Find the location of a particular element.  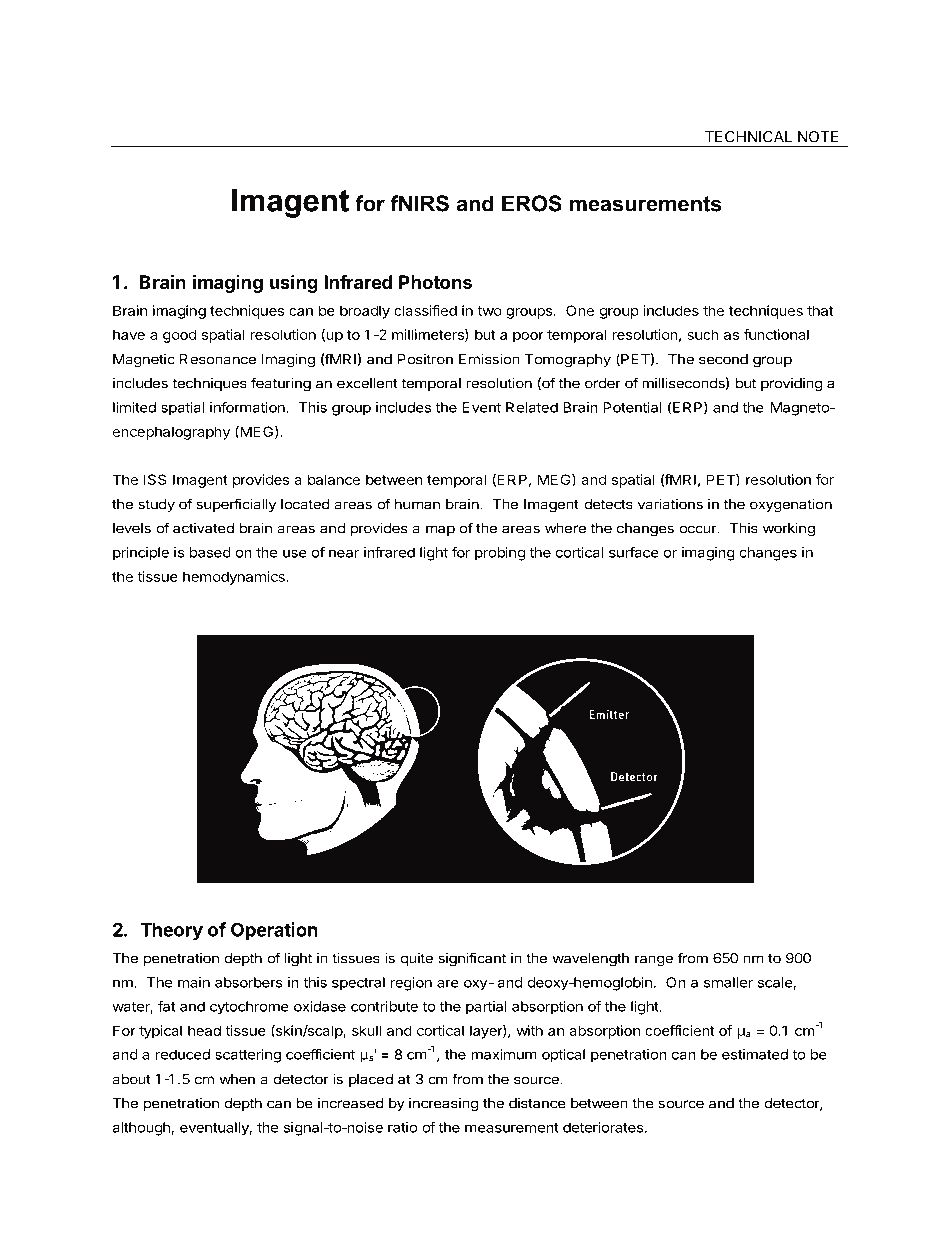

superficially is located at coordinates (236, 505).
